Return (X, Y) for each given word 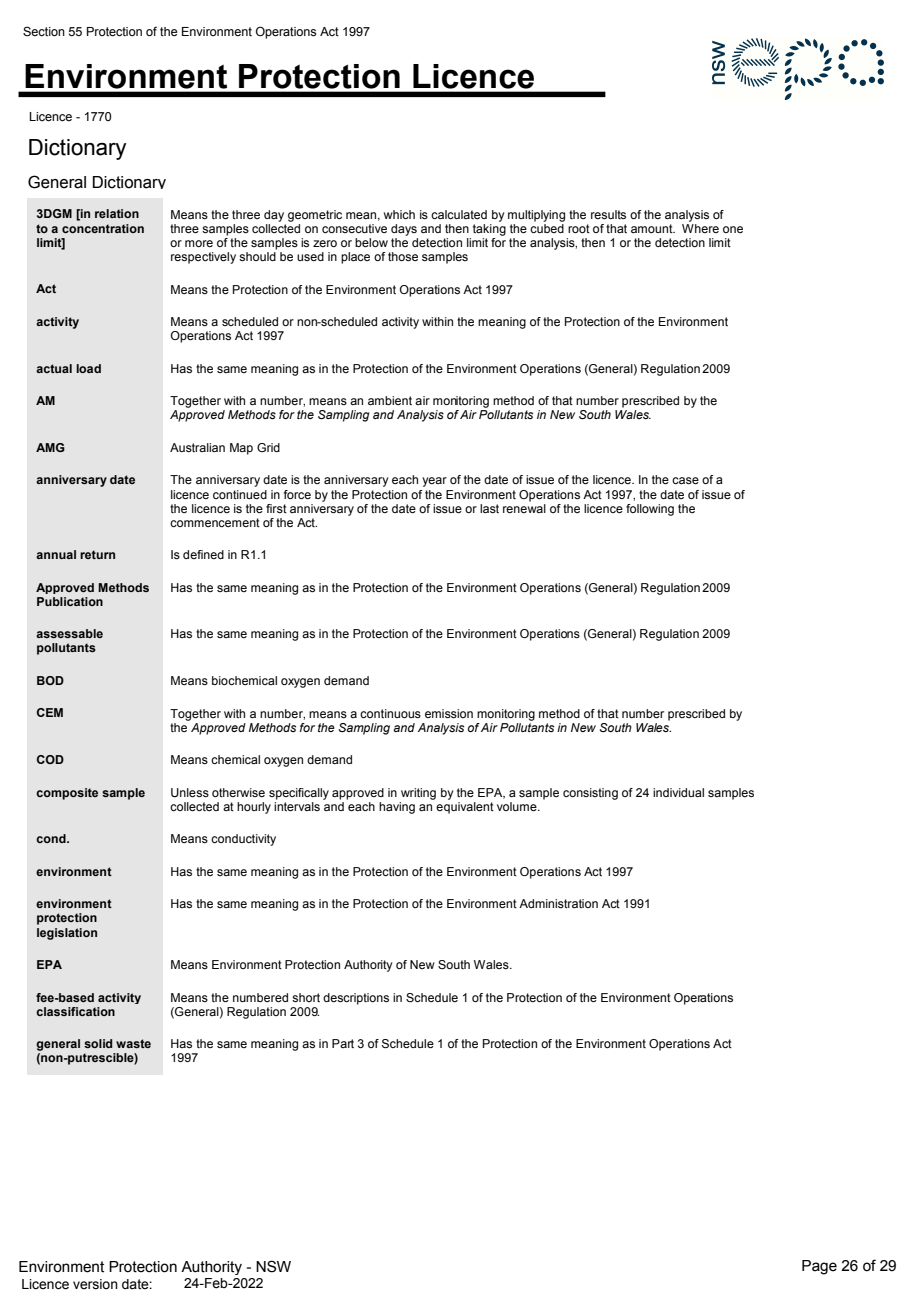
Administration (558, 903)
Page (819, 1267)
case (685, 480)
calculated (459, 214)
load (88, 368)
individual (678, 792)
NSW (273, 1266)
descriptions (356, 999)
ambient (390, 400)
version (95, 1284)
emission (449, 713)
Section (44, 31)
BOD (50, 680)
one (733, 229)
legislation (67, 934)
